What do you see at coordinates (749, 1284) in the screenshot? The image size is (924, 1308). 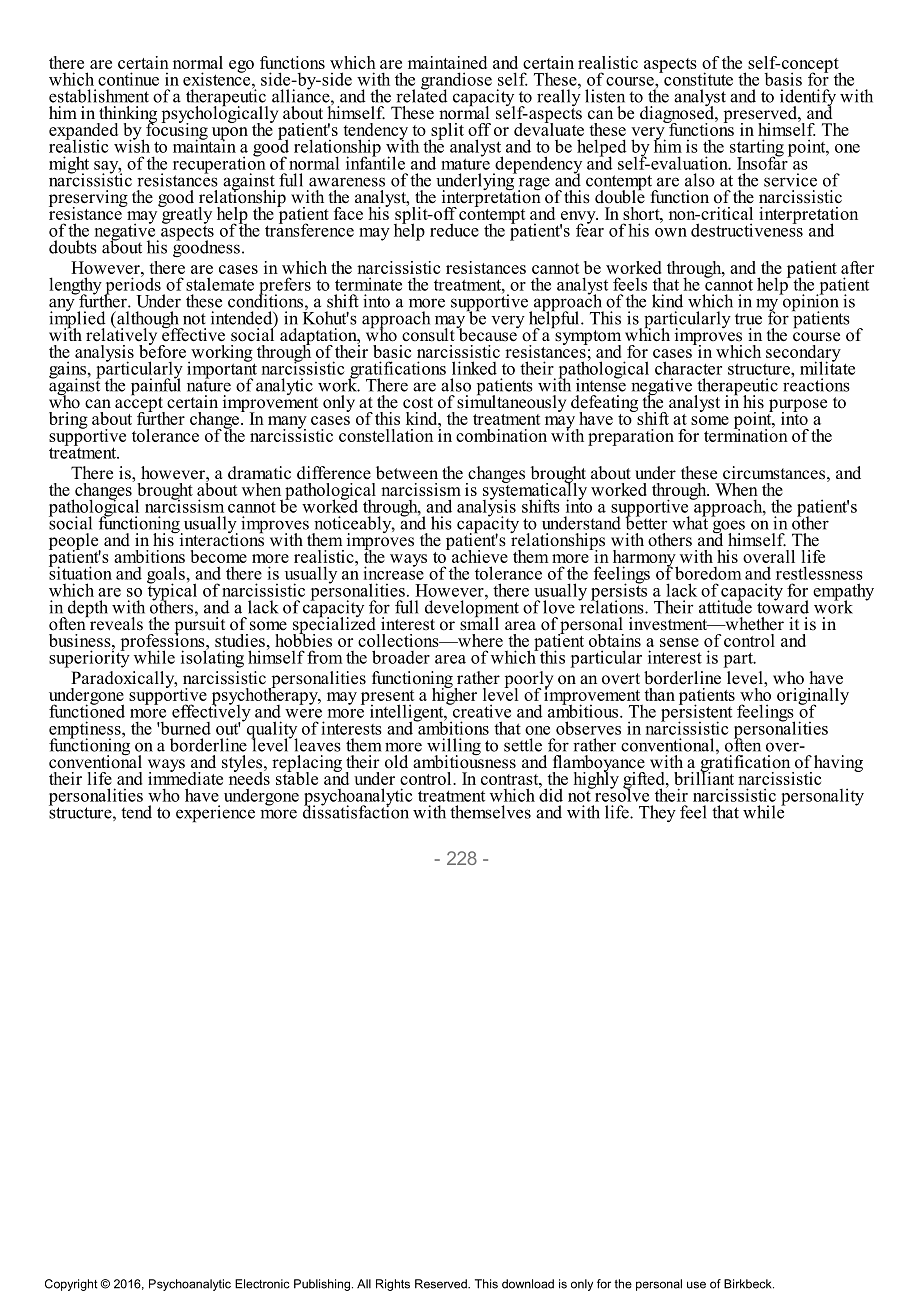 I see `Birkbeck` at bounding box center [749, 1284].
